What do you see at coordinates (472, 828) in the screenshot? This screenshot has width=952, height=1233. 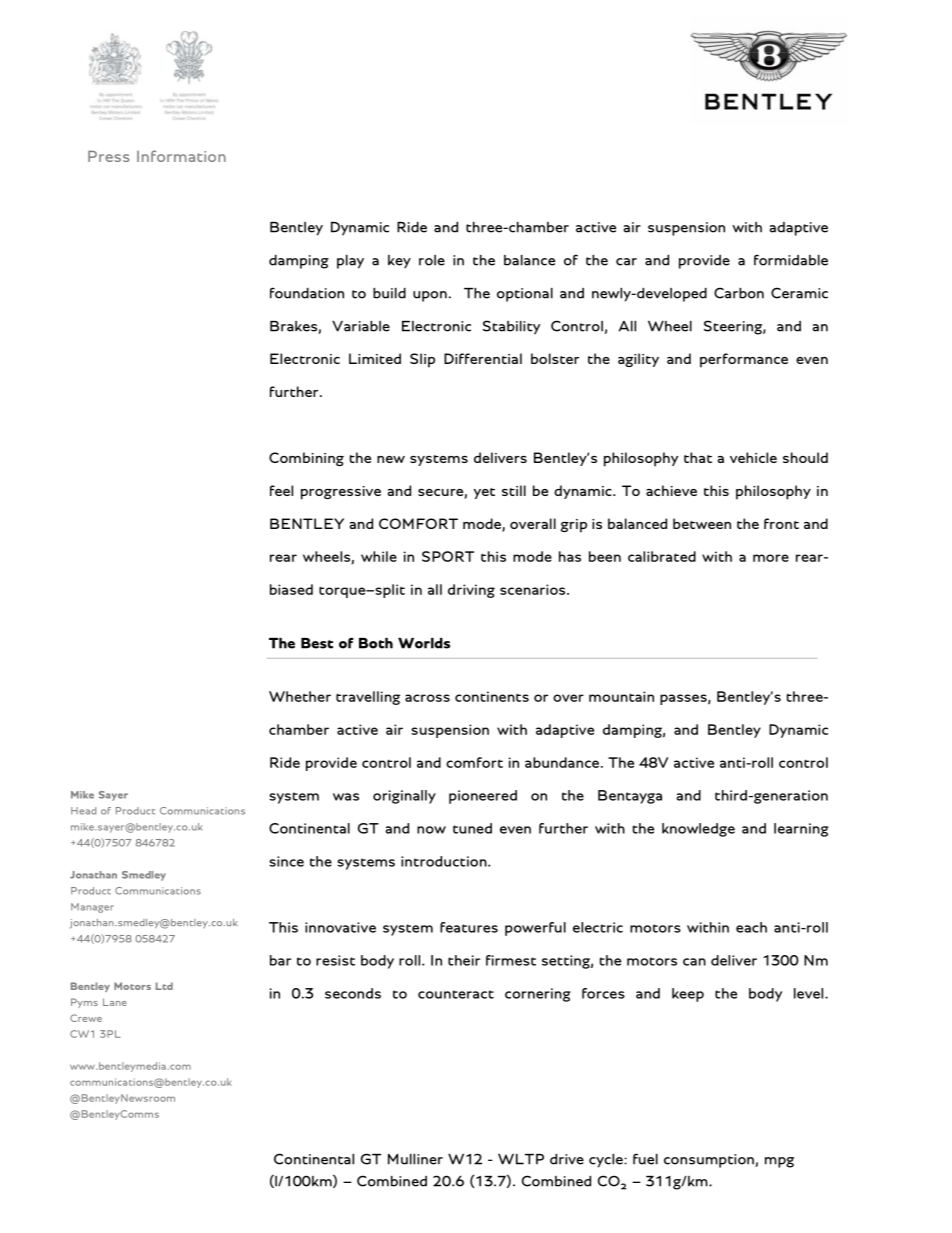 I see `tuned` at bounding box center [472, 828].
